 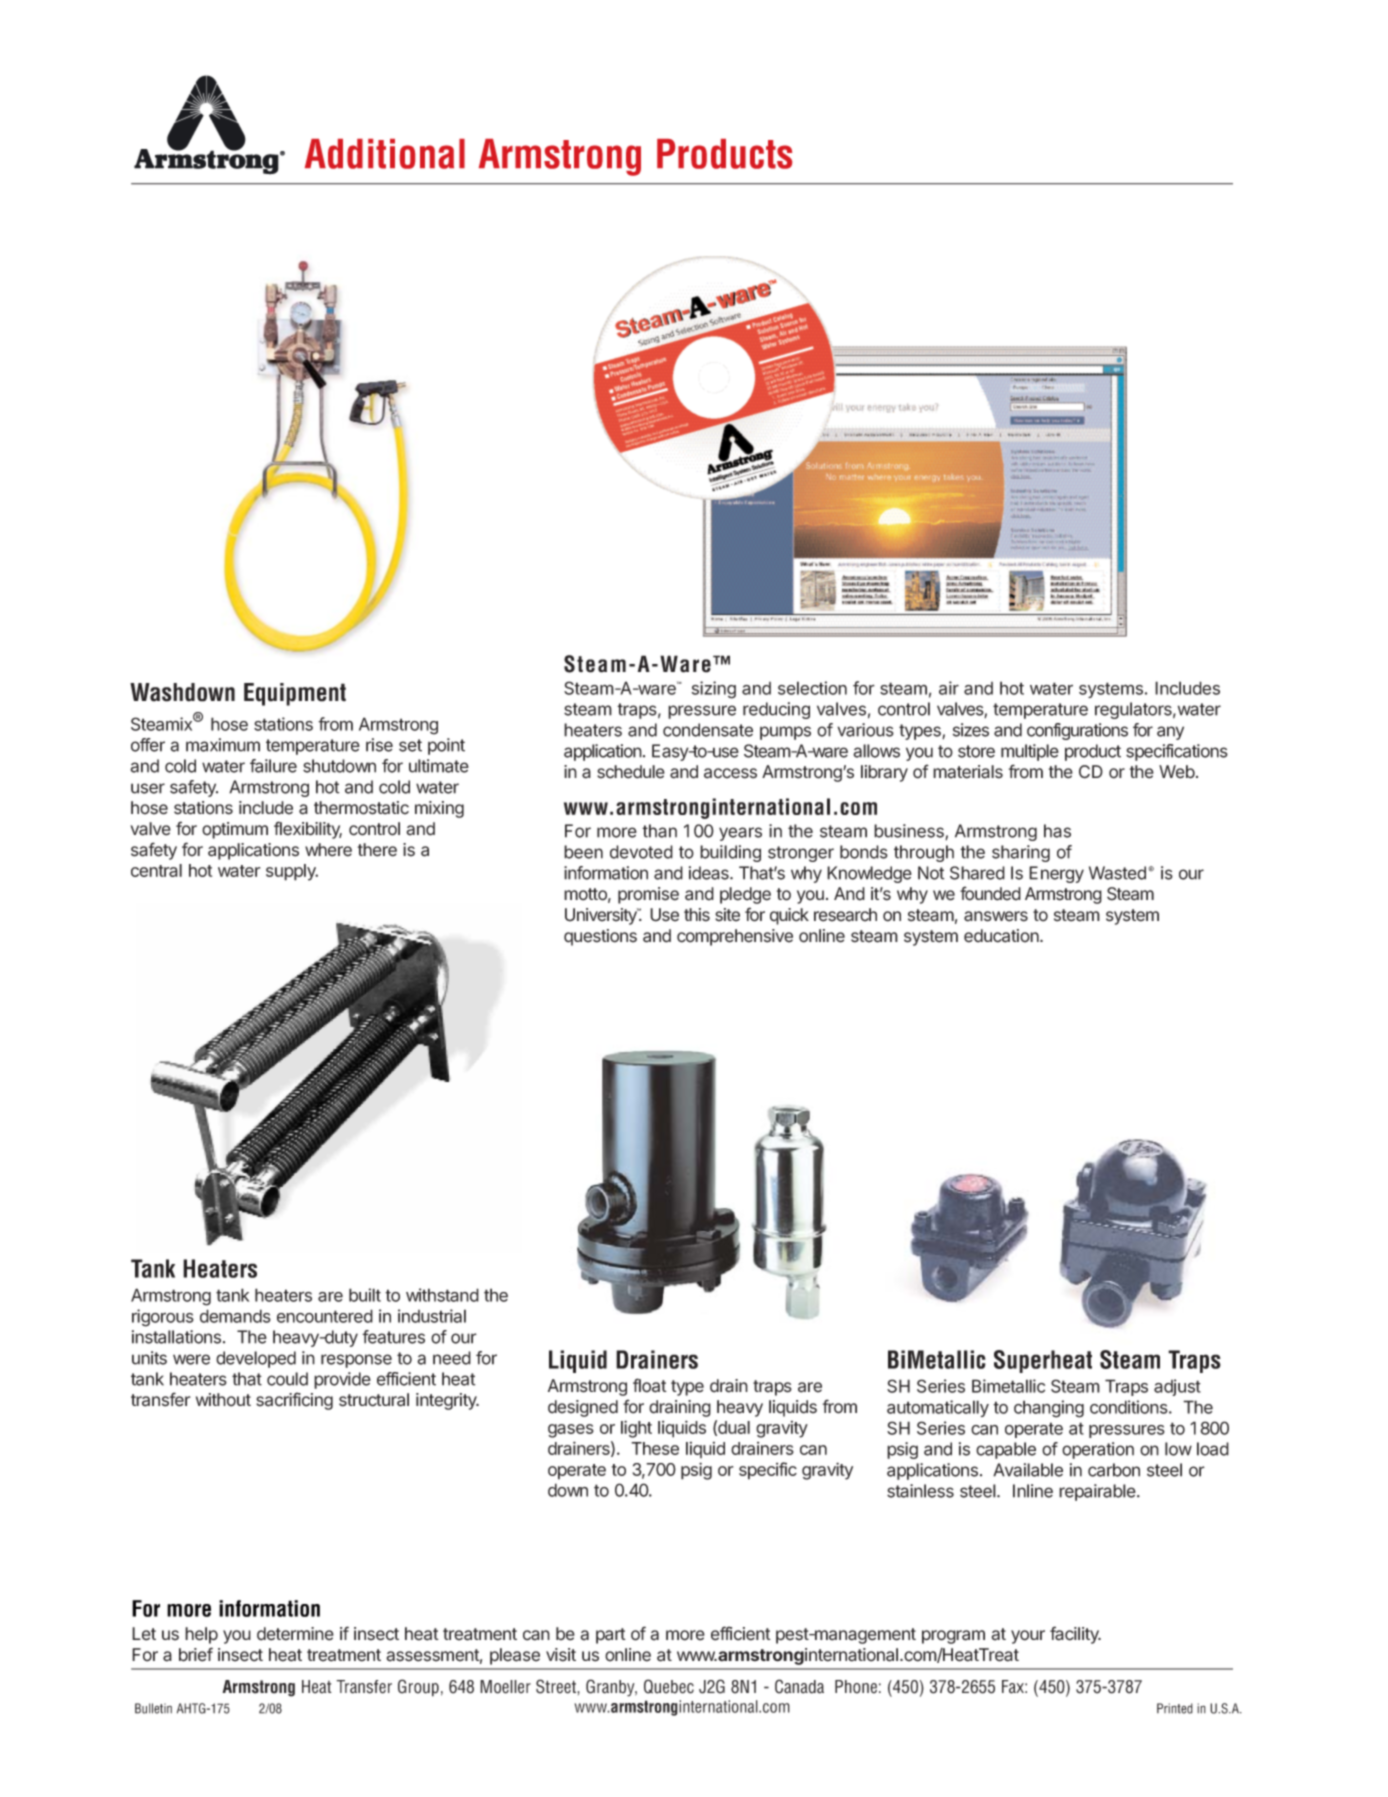 What do you see at coordinates (385, 154) in the page?
I see `Additional` at bounding box center [385, 154].
